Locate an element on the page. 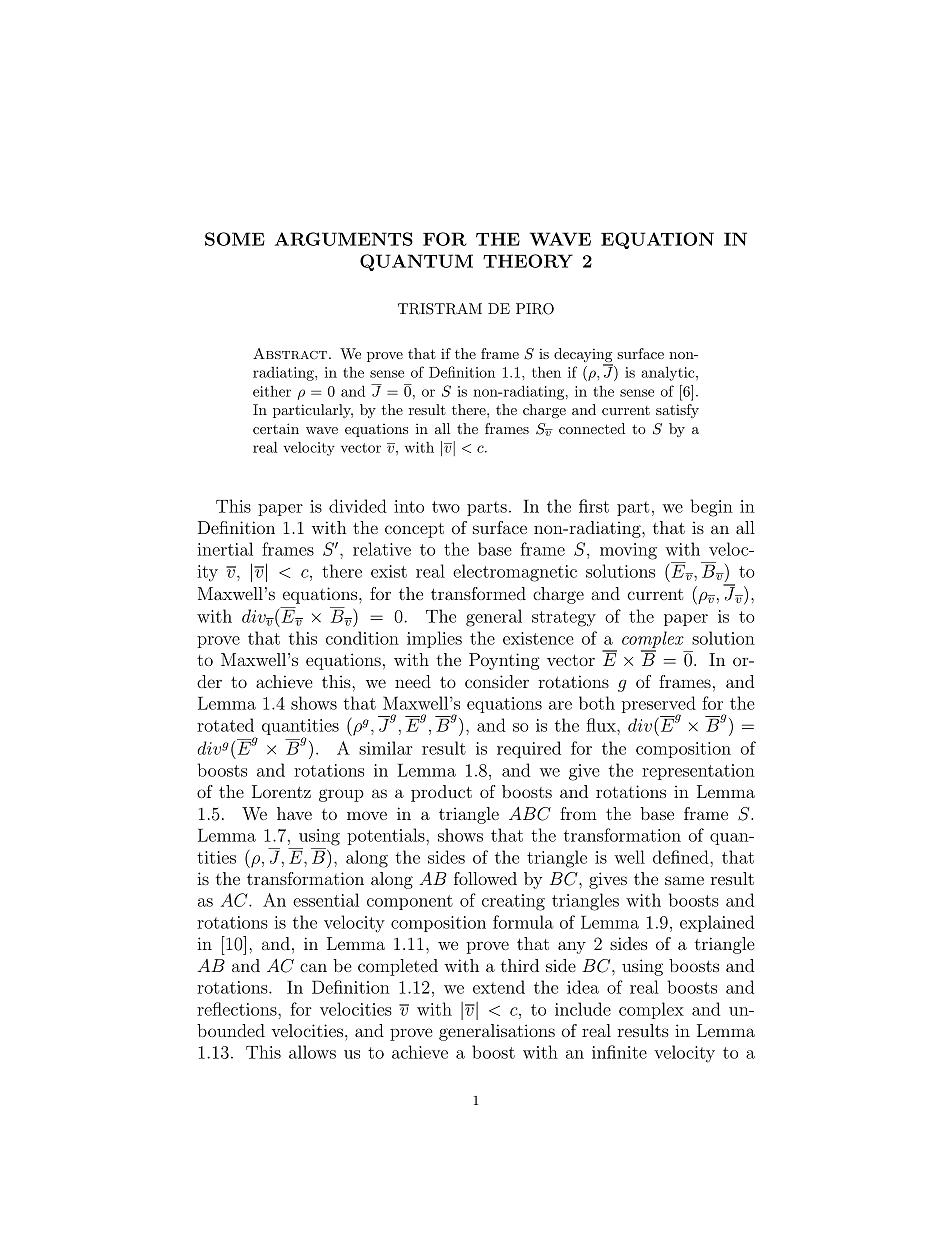 Image resolution: width=952 pixels, height=1233 pixels. preserved is located at coordinates (659, 706).
